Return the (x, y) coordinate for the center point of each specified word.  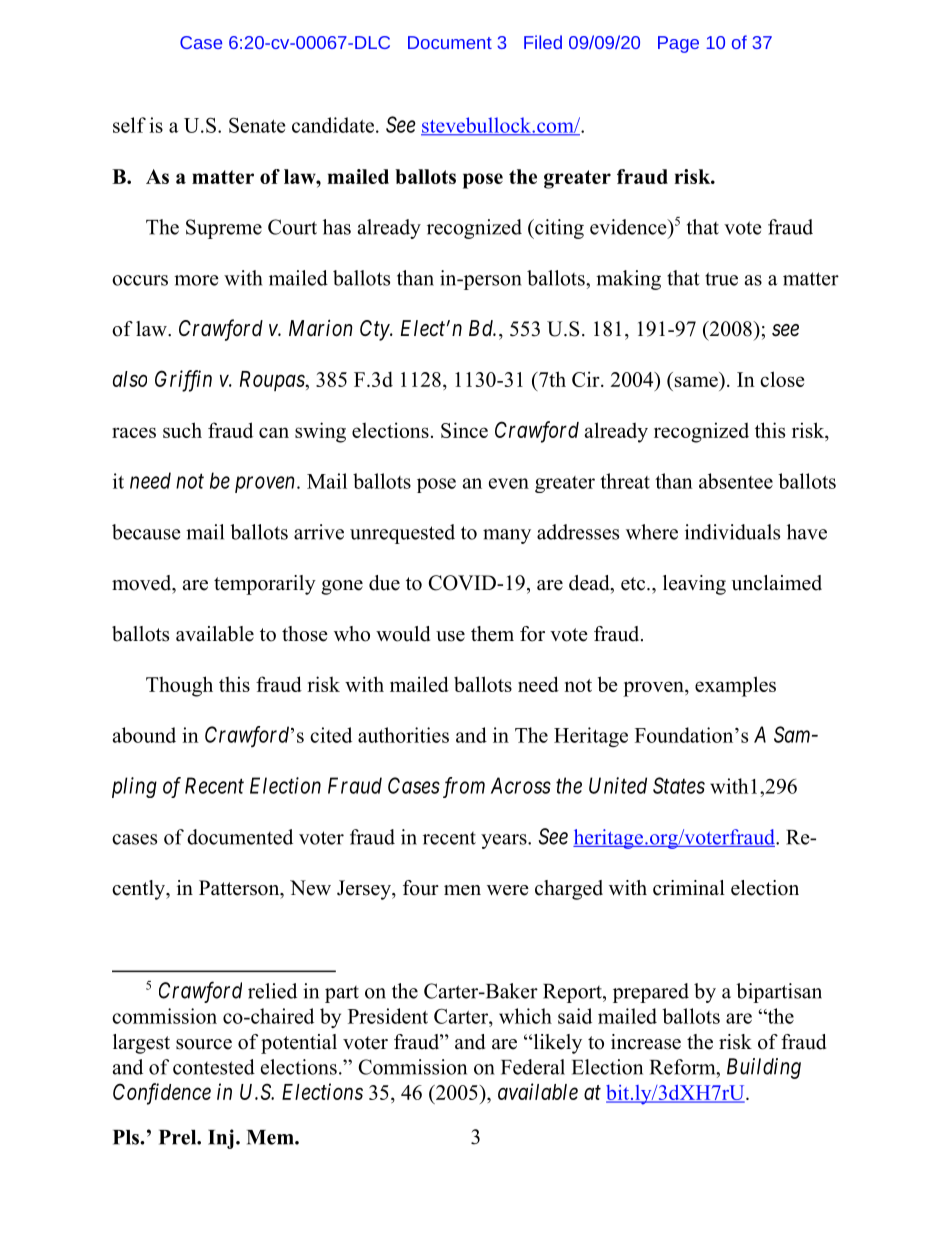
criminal (689, 888)
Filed (543, 42)
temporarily (265, 585)
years (505, 841)
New (310, 888)
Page (678, 44)
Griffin (183, 381)
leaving (694, 585)
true (721, 279)
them (492, 634)
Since (464, 430)
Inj (221, 1139)
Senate (257, 125)
